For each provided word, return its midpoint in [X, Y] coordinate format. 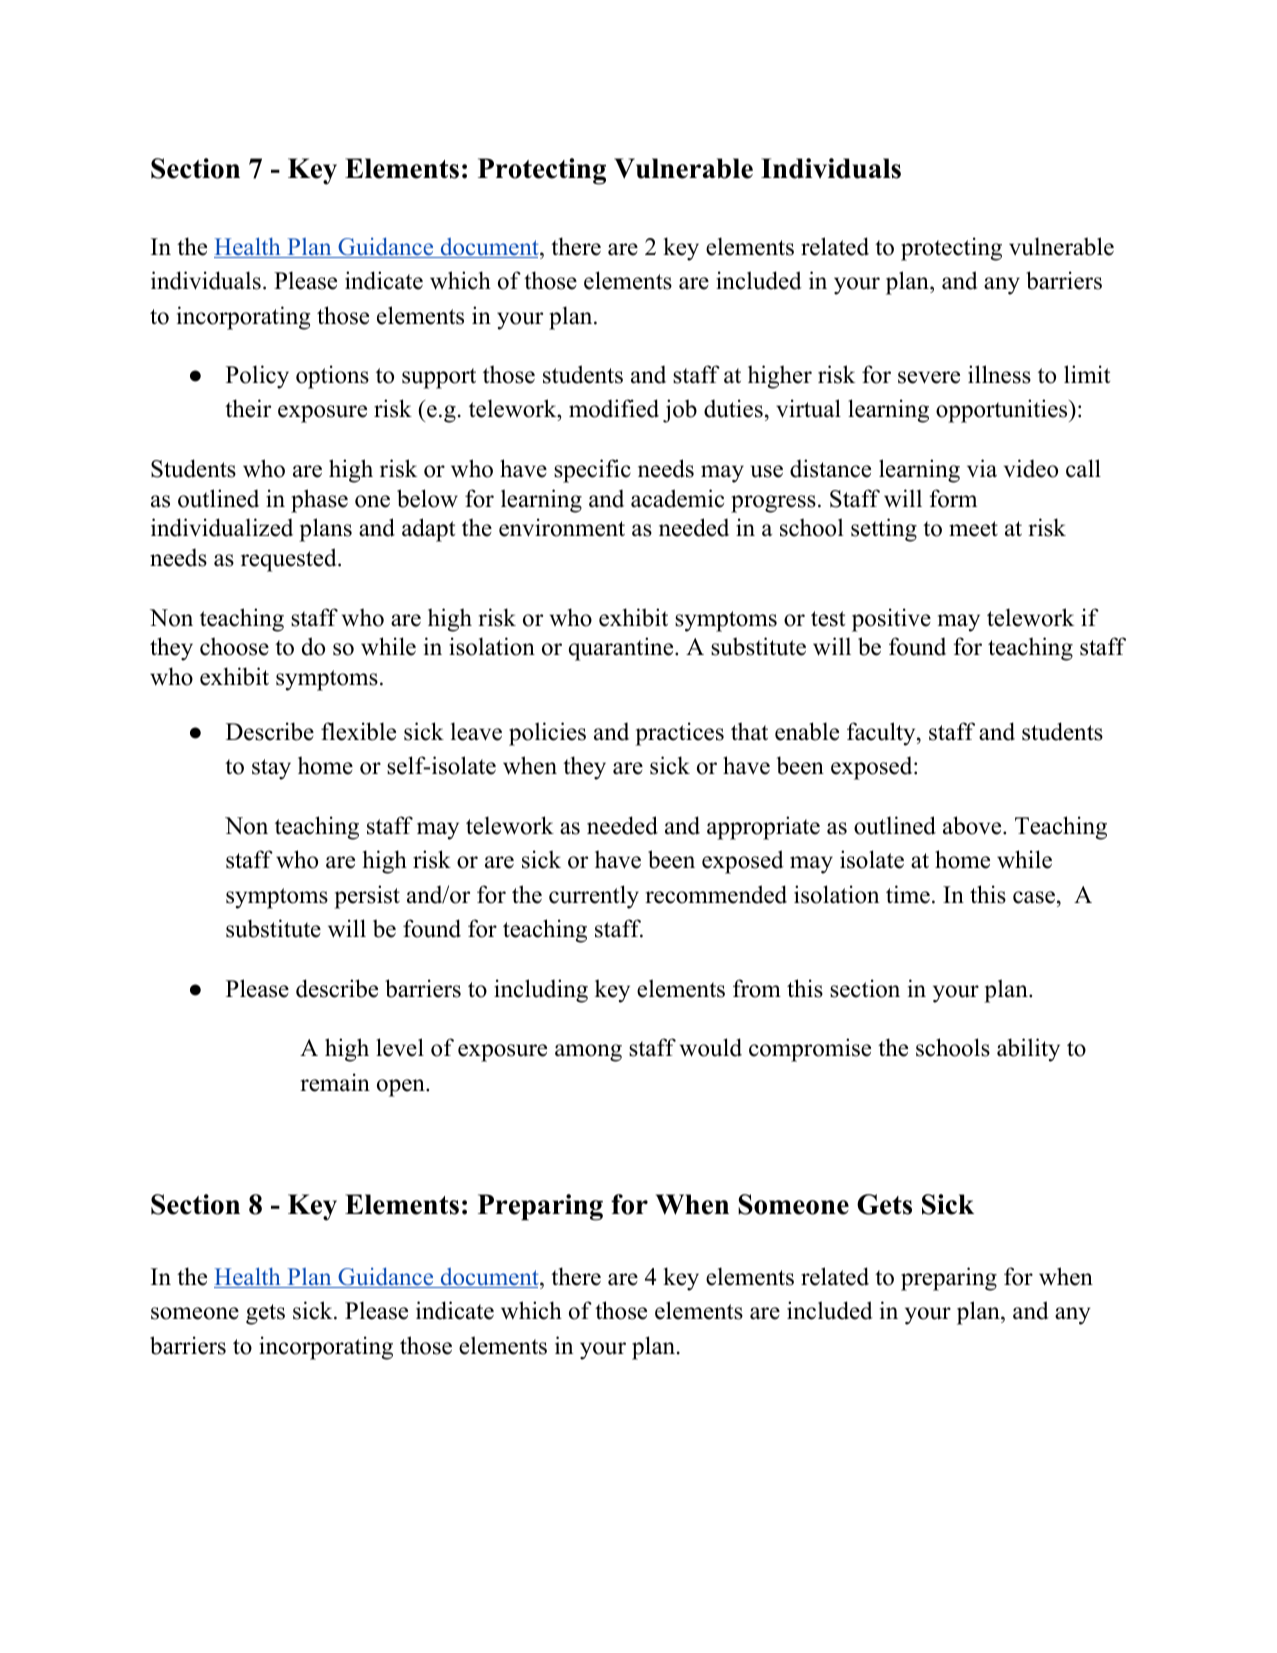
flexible [358, 731]
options [332, 377]
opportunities [1001, 411]
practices [679, 734]
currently [594, 897]
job [680, 411]
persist [367, 897]
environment [562, 527]
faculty [881, 734]
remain [335, 1082]
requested [290, 560]
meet [973, 529]
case [1034, 897]
